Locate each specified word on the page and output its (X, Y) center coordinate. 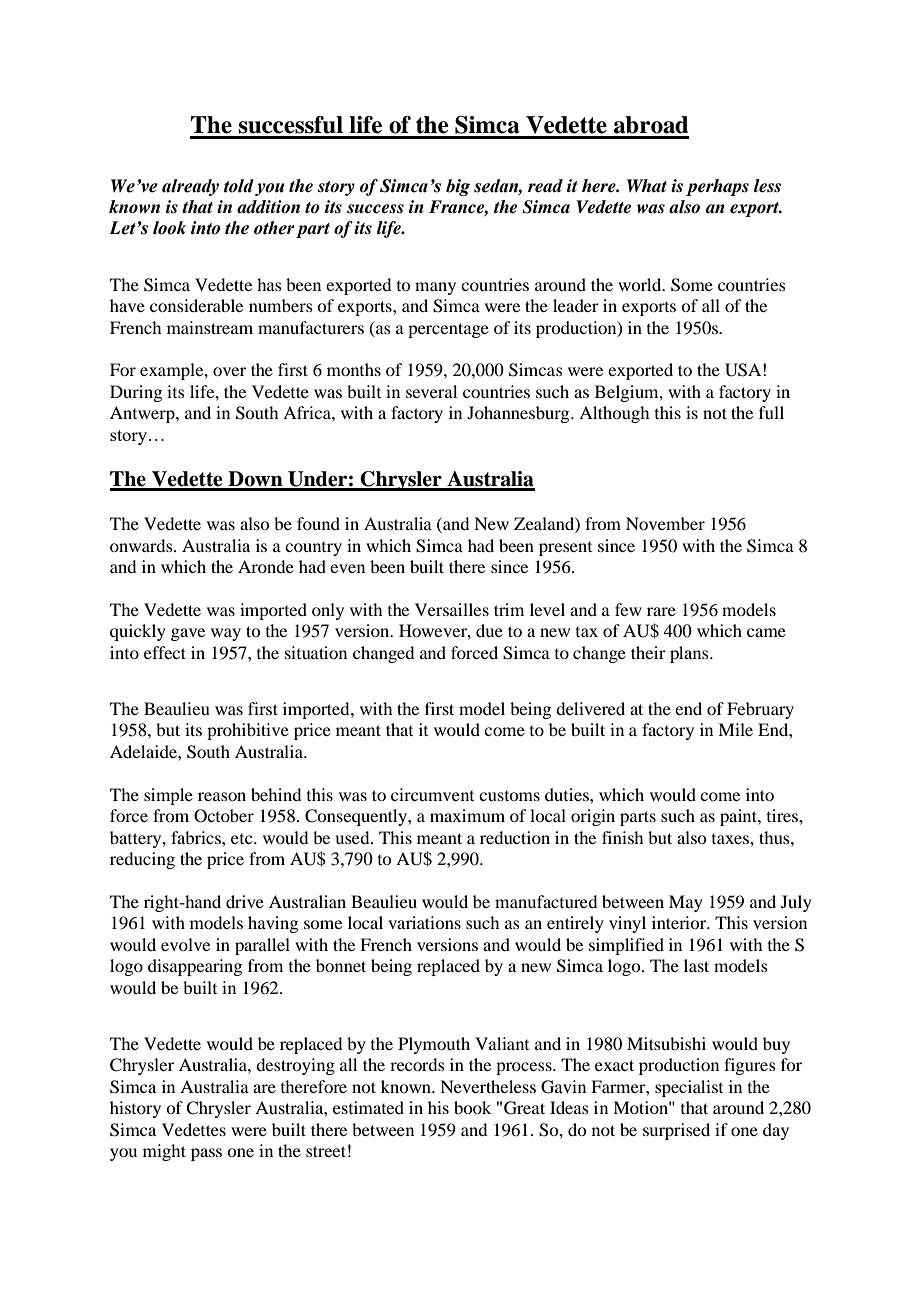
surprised (676, 1131)
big (458, 187)
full (771, 412)
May (686, 903)
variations (424, 922)
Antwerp (143, 414)
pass (206, 1154)
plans (690, 654)
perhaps (717, 187)
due (489, 630)
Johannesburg (519, 414)
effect (165, 652)
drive (245, 901)
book (472, 1107)
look (169, 228)
